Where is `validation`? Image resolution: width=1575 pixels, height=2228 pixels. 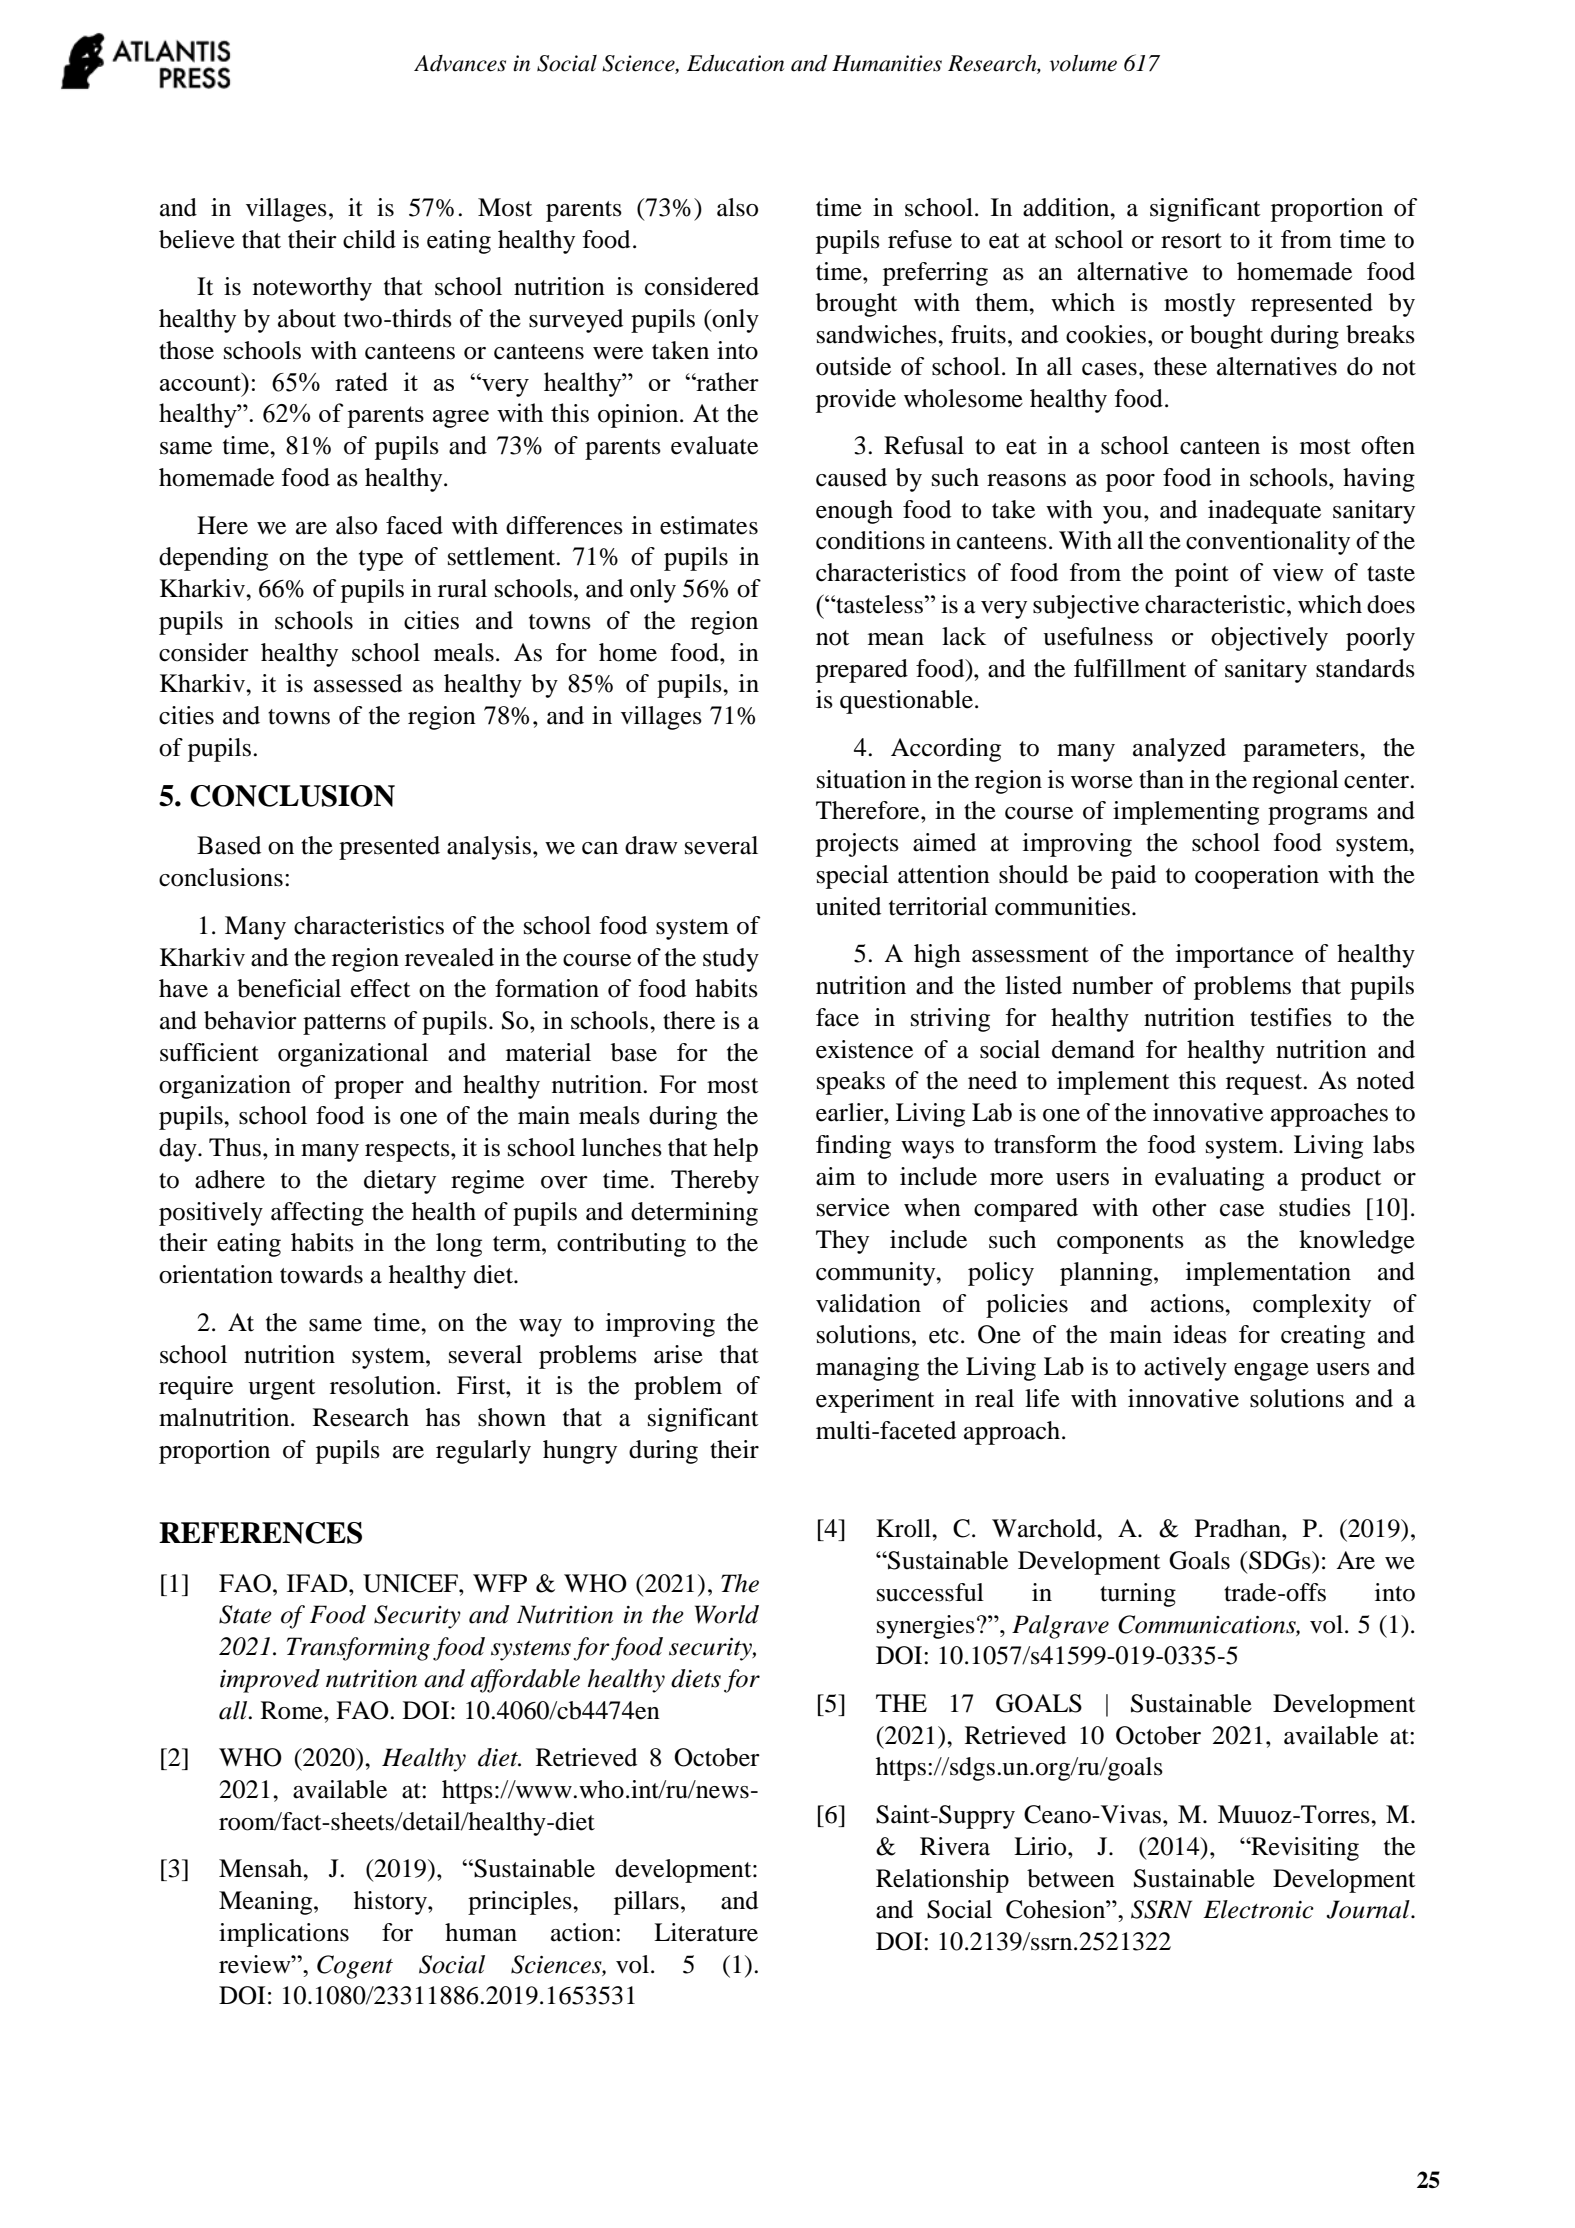
validation is located at coordinates (868, 1303).
